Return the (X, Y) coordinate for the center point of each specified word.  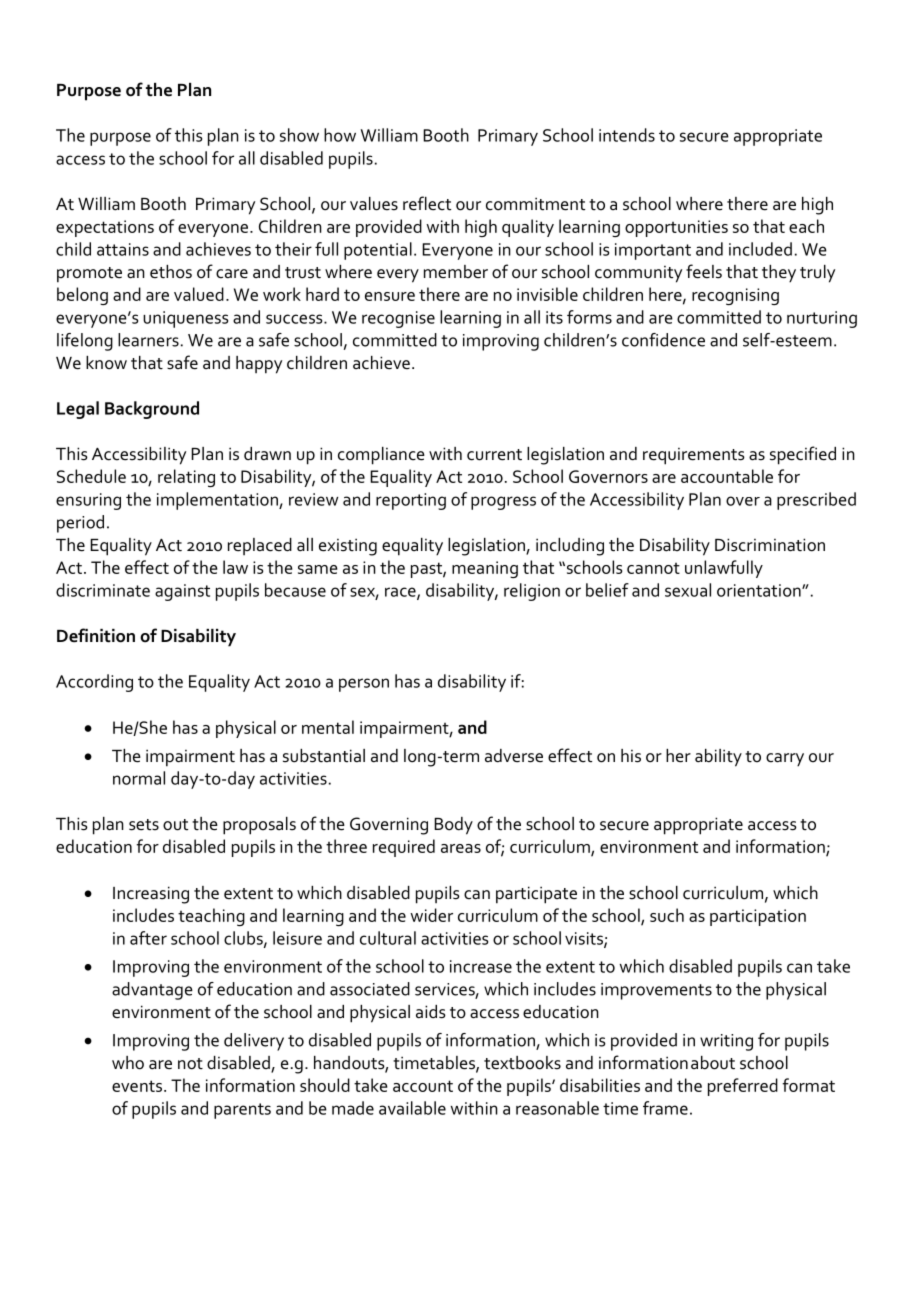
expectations (105, 228)
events (137, 1086)
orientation (760, 590)
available (412, 1108)
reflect (427, 203)
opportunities (676, 228)
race (401, 593)
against (182, 592)
